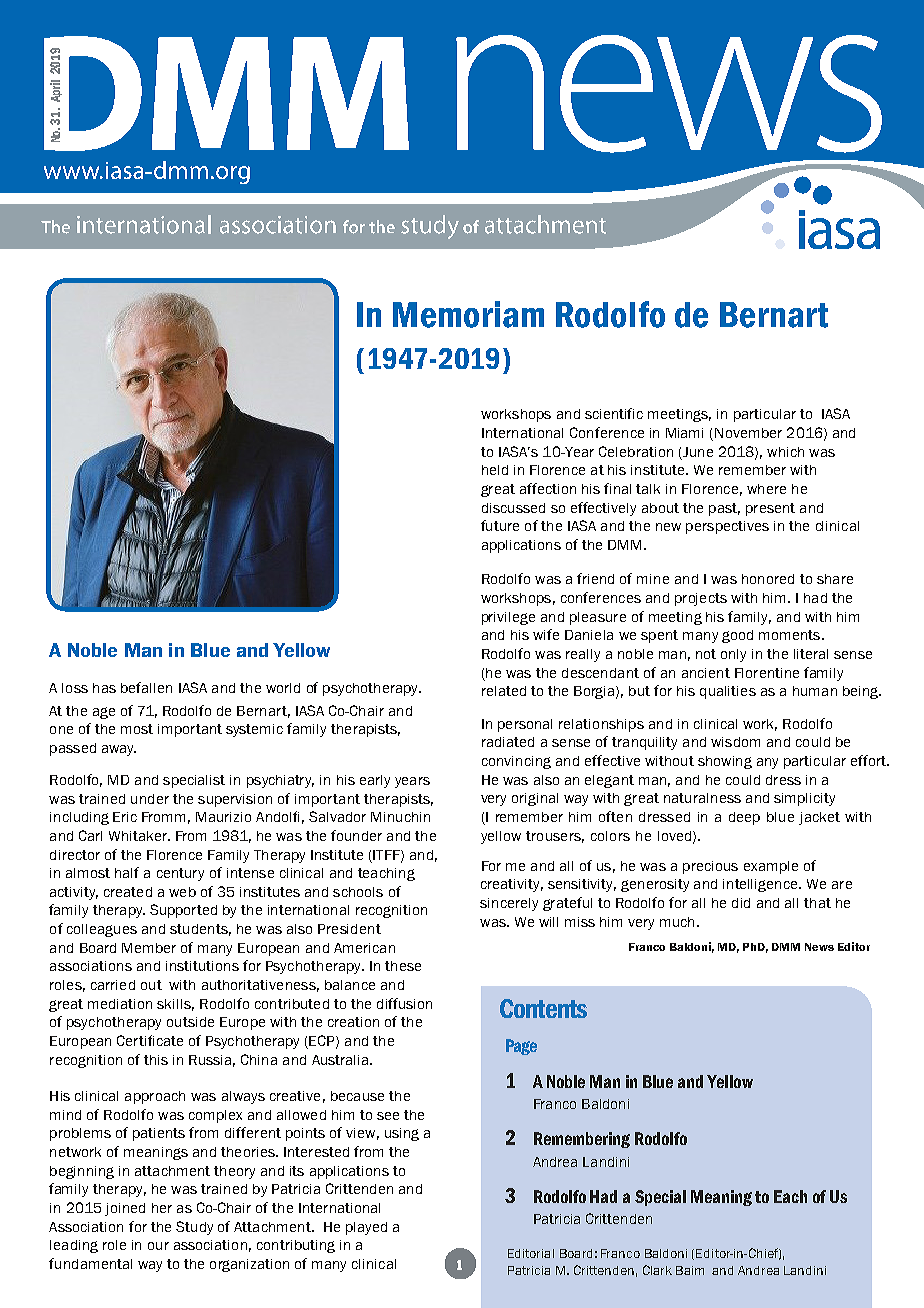 This page has height=1308, width=924. I want to click on our, so click(158, 1246).
